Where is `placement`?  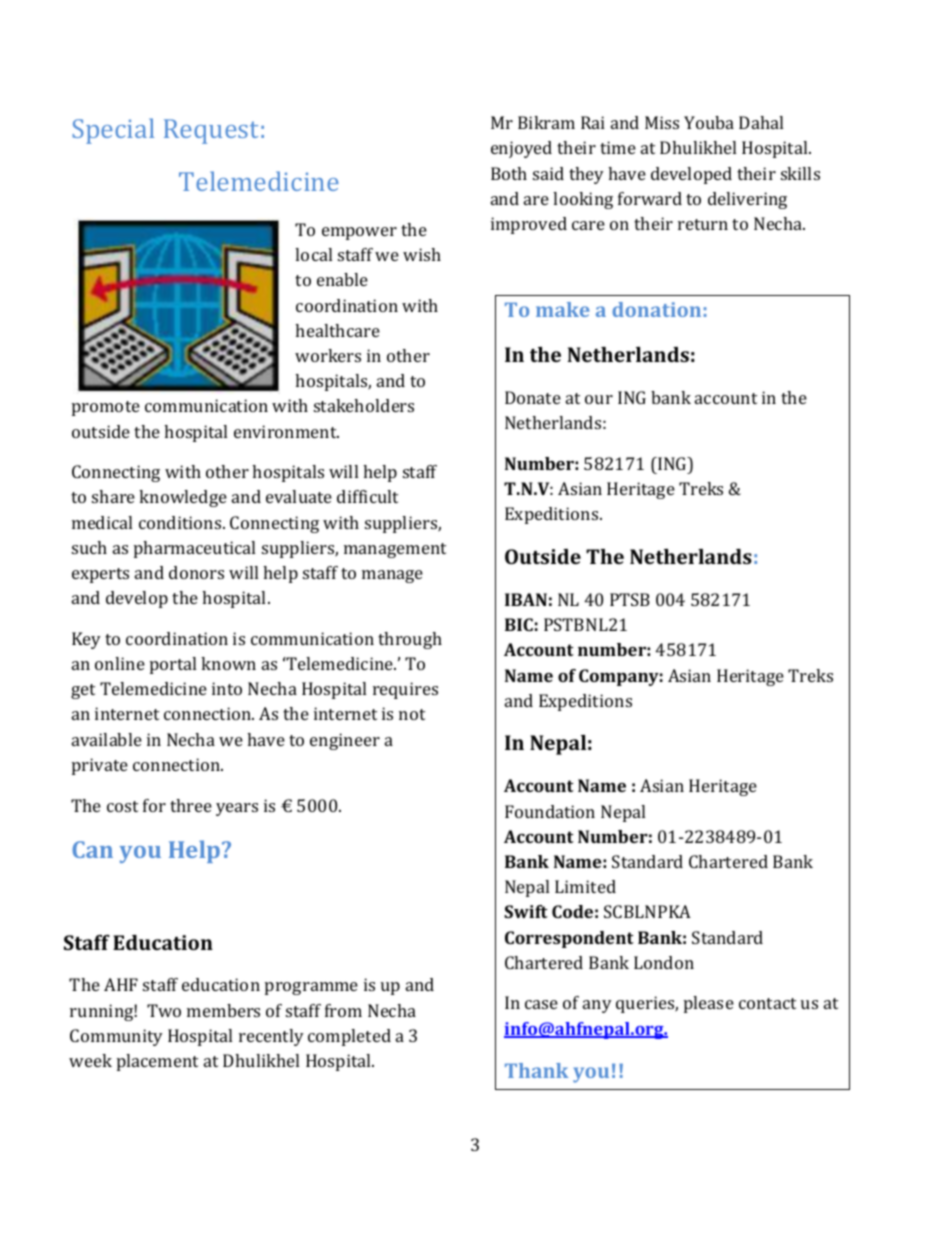
placement is located at coordinates (157, 1062).
